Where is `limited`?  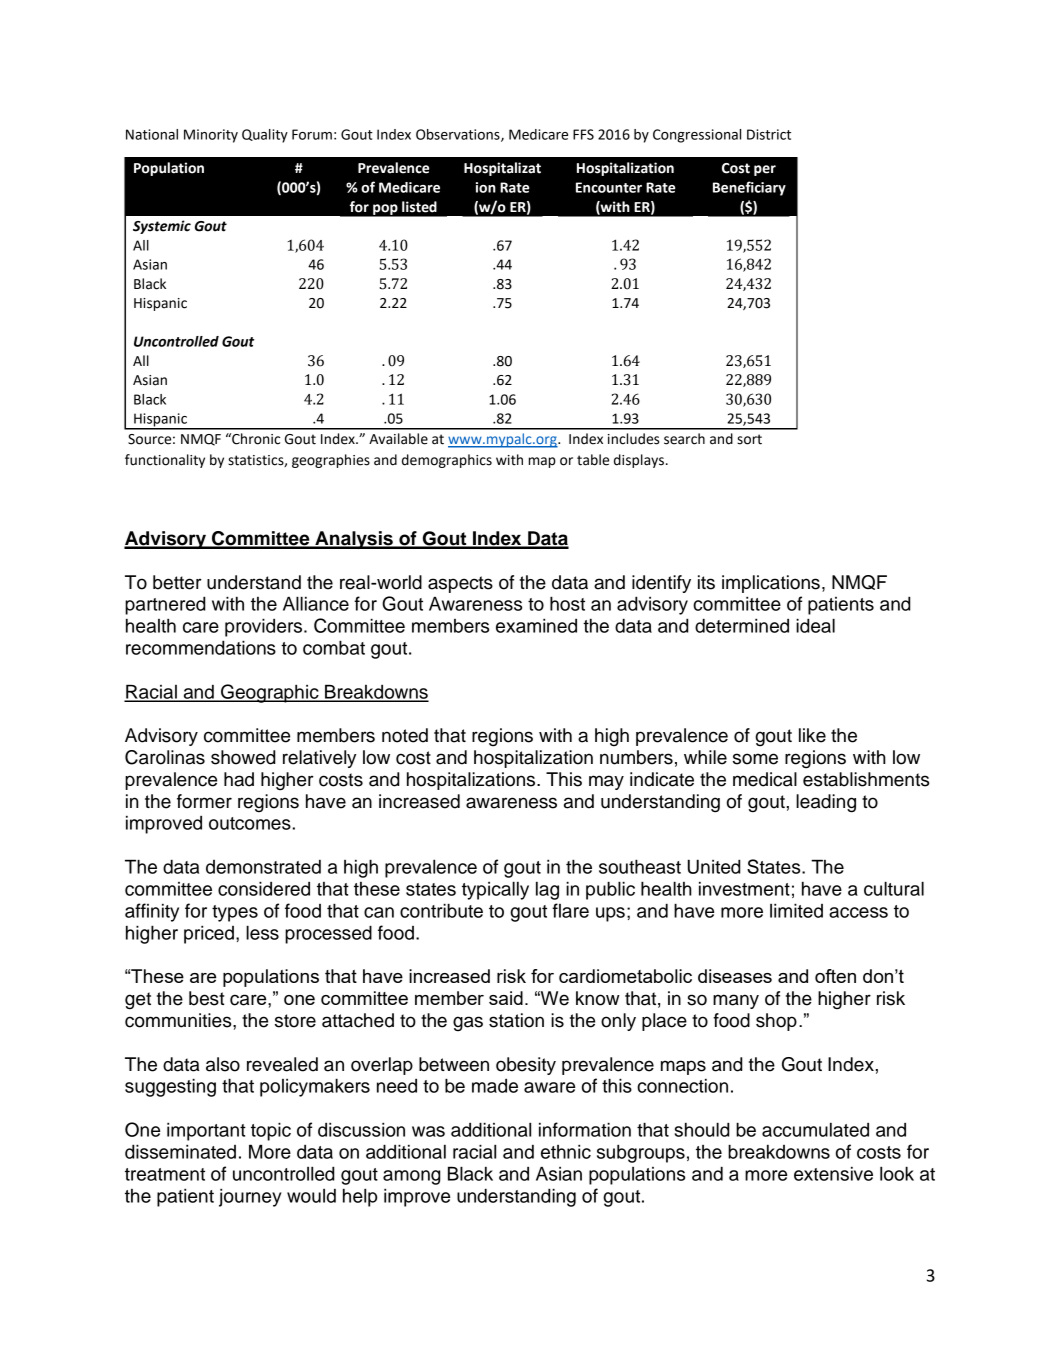
limited is located at coordinates (796, 910).
